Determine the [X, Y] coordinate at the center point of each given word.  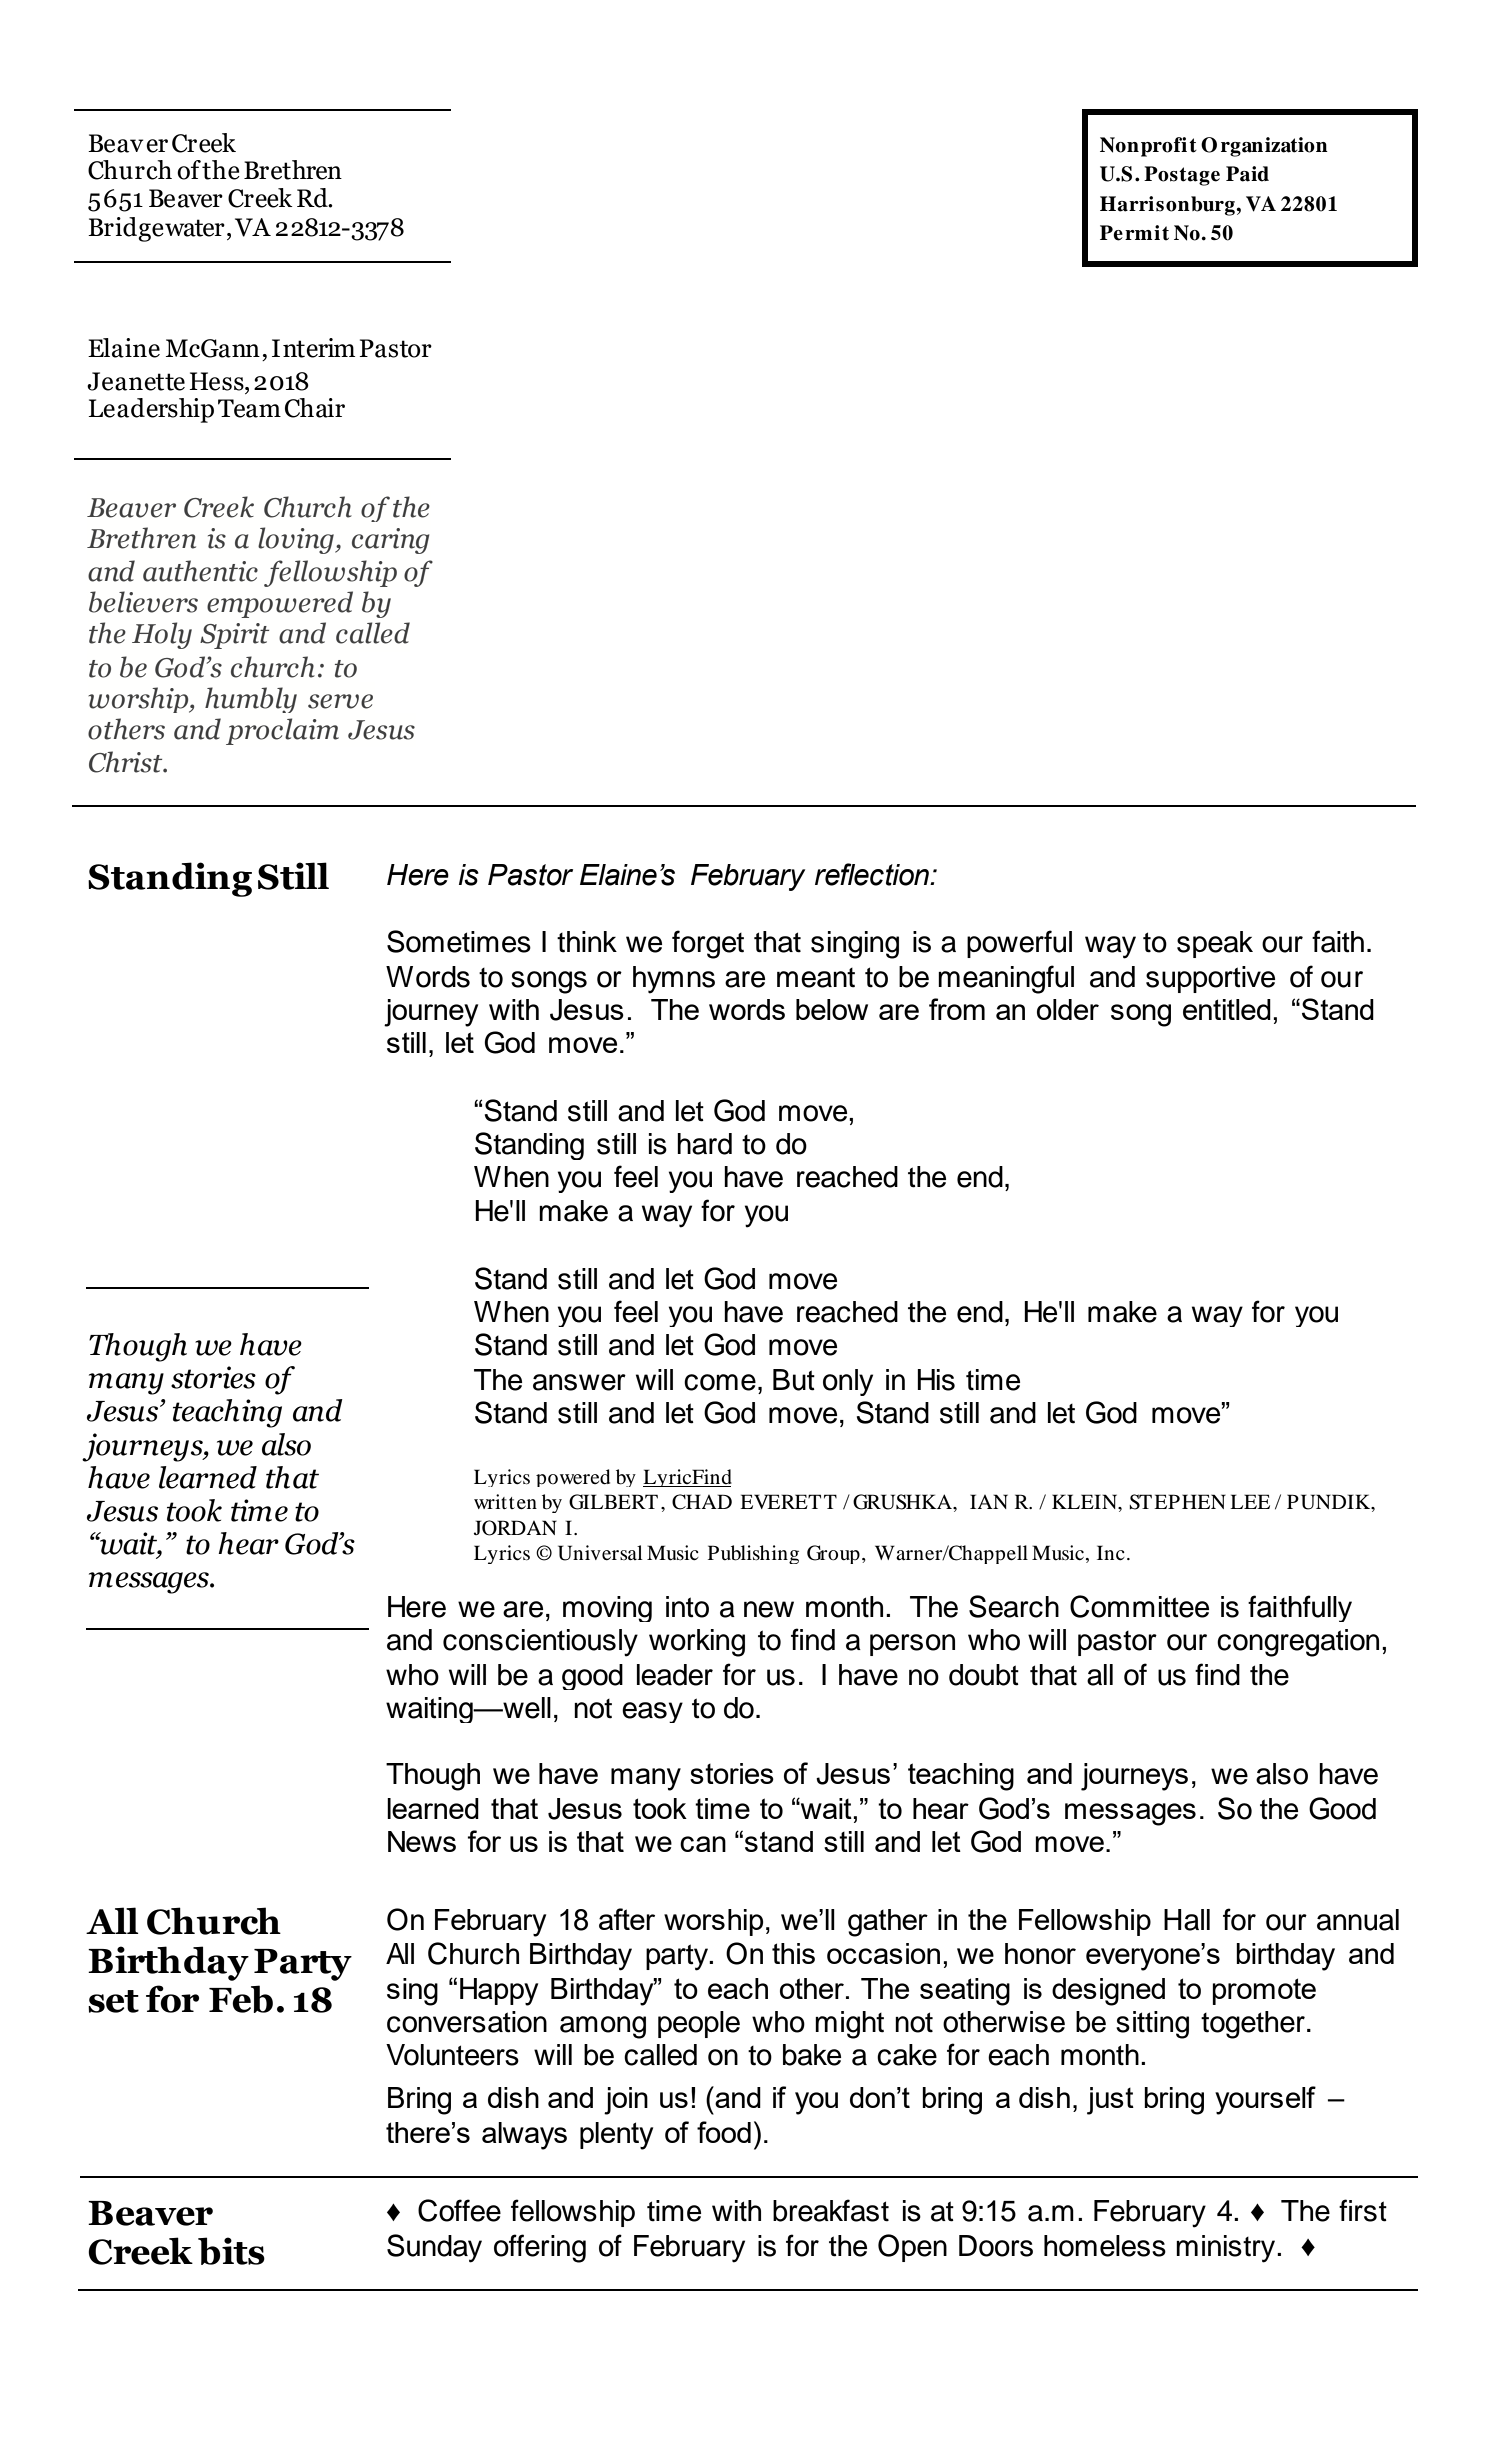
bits [231, 2251]
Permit [1134, 233]
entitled [1227, 1009]
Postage [1182, 176]
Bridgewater [156, 229]
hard [704, 1144]
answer [579, 1382]
